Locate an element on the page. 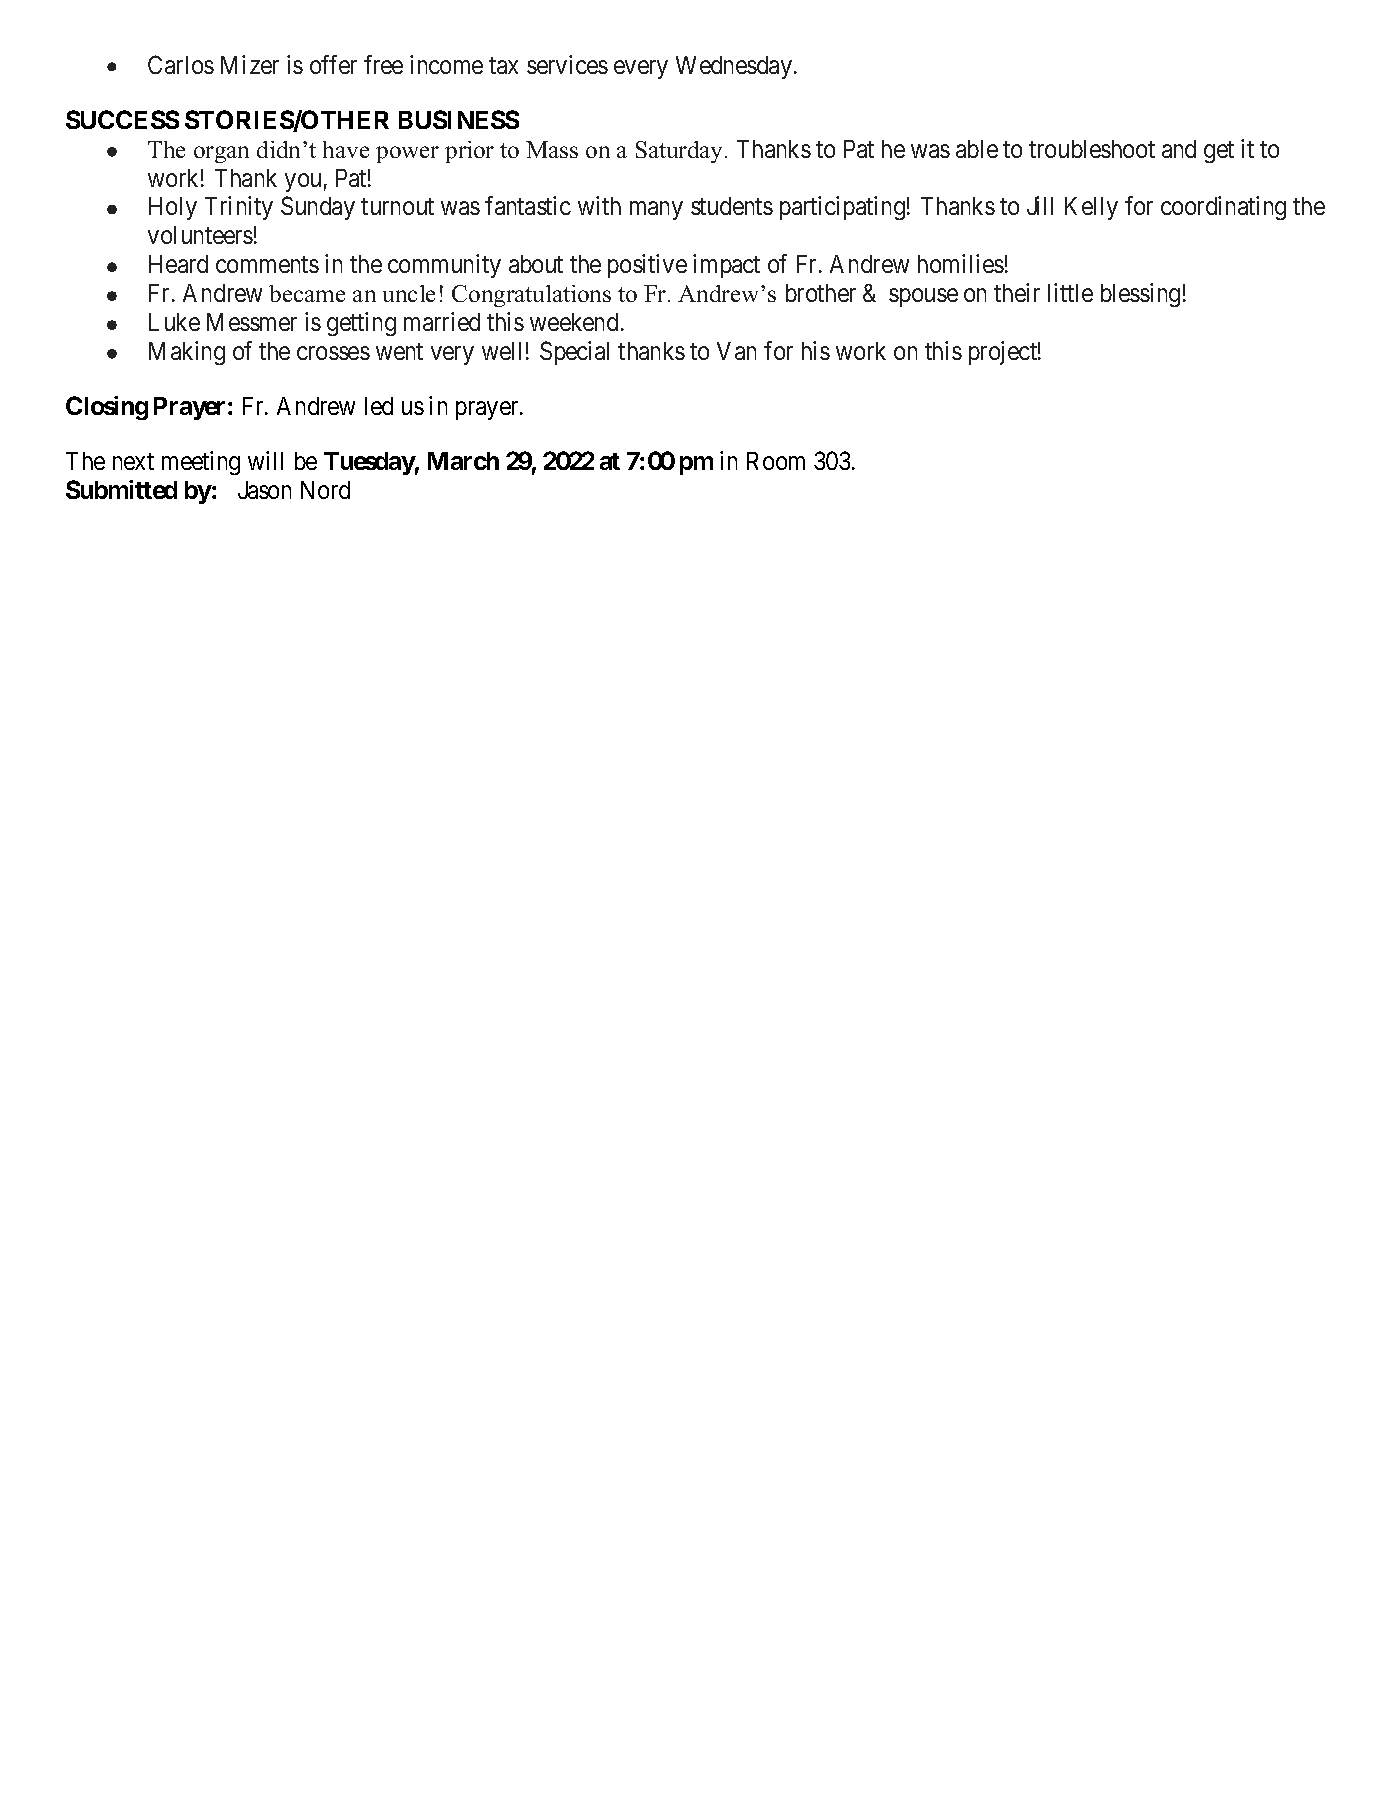 The height and width of the image is (1806, 1396). Jason is located at coordinates (264, 490).
